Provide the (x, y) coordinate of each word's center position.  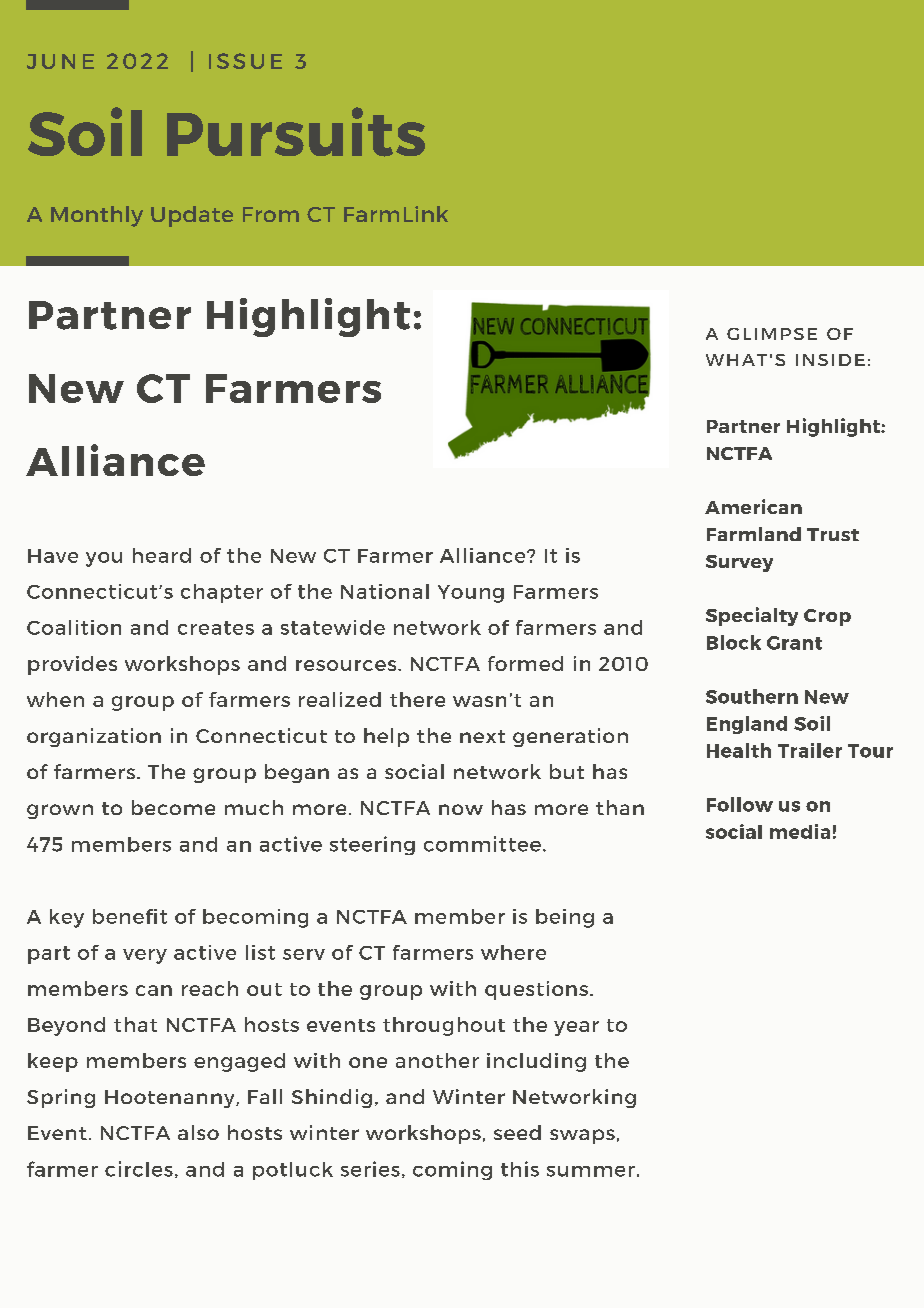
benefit (130, 916)
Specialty (752, 616)
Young (471, 594)
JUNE (60, 61)
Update (192, 216)
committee (482, 844)
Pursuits (296, 132)
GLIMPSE (772, 334)
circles (139, 1169)
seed (517, 1132)
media (800, 831)
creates (216, 628)
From (271, 214)
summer (591, 1171)
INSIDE (830, 360)
